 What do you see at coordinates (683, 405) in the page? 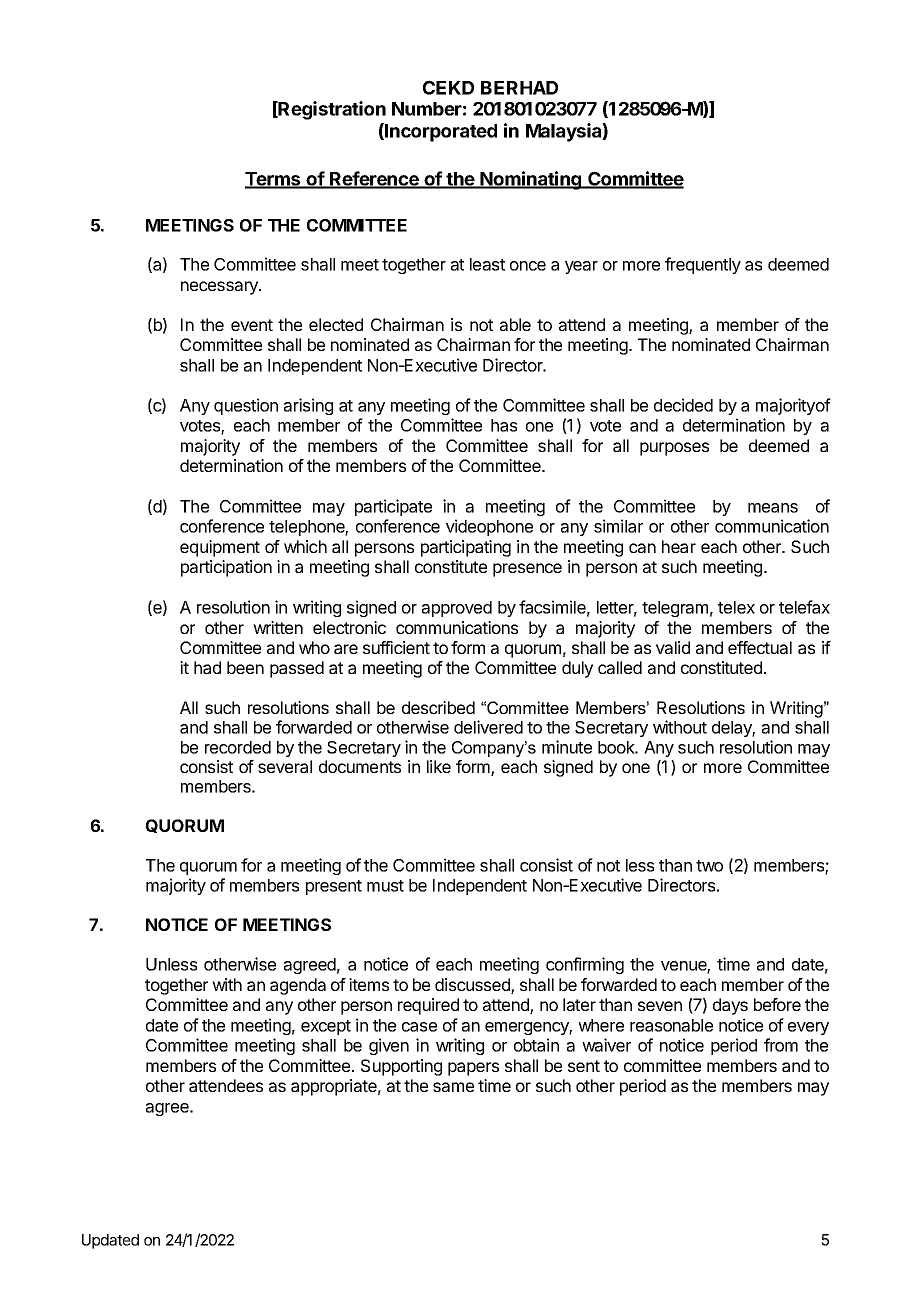
I see `decided` at bounding box center [683, 405].
